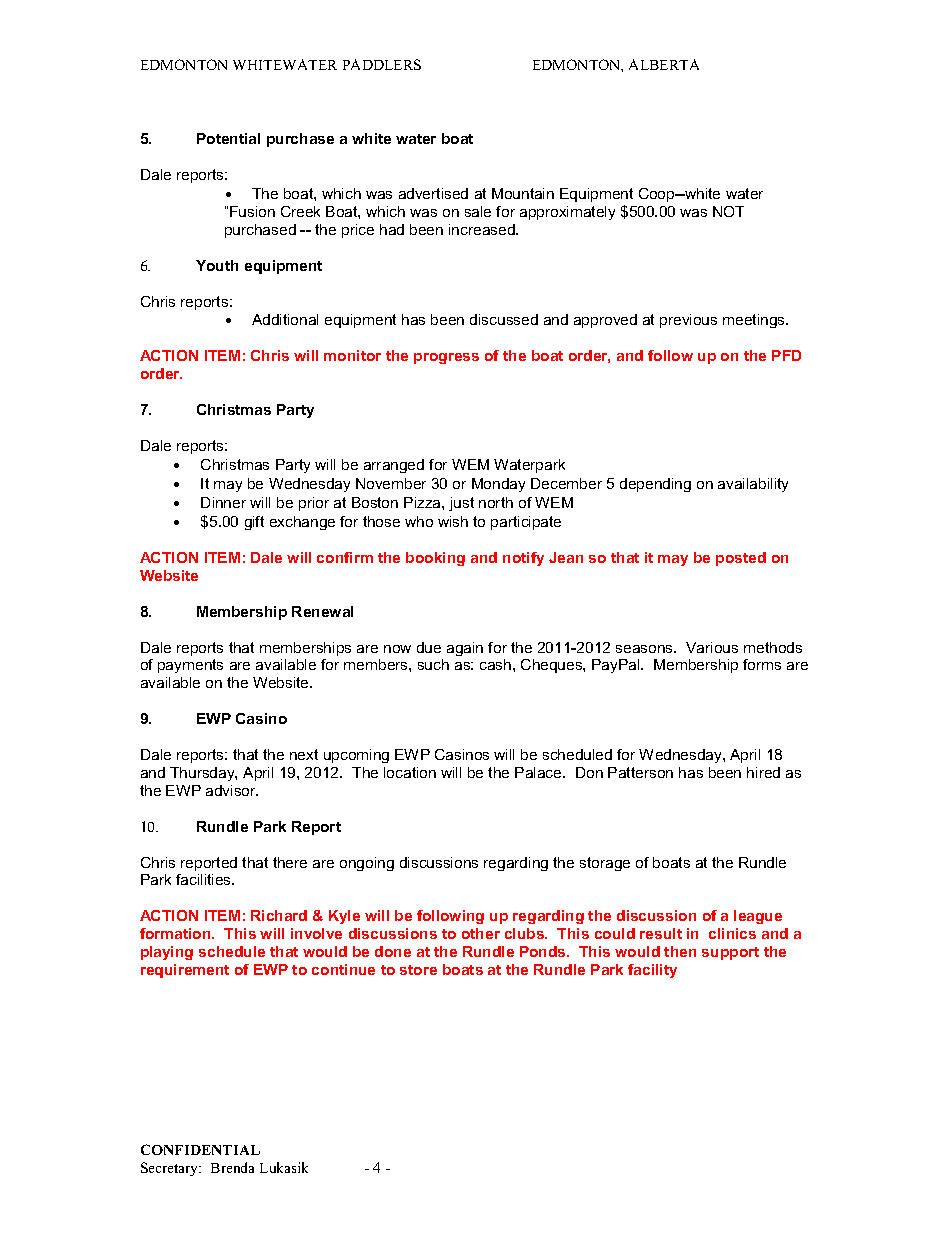 Image resolution: width=952 pixels, height=1233 pixels. What do you see at coordinates (228, 138) in the screenshot?
I see `Potential` at bounding box center [228, 138].
